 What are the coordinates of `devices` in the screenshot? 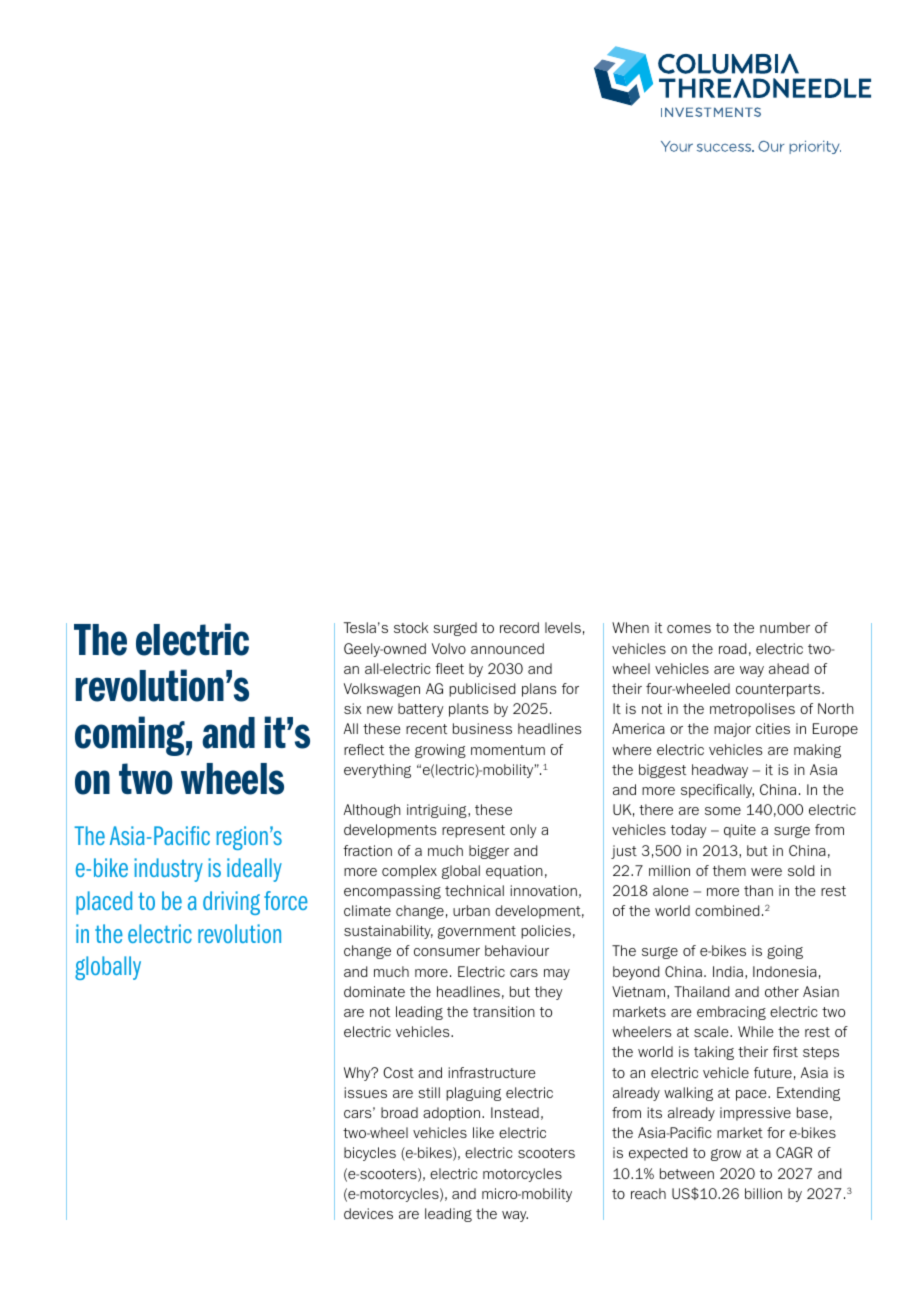 It's located at (368, 1213).
